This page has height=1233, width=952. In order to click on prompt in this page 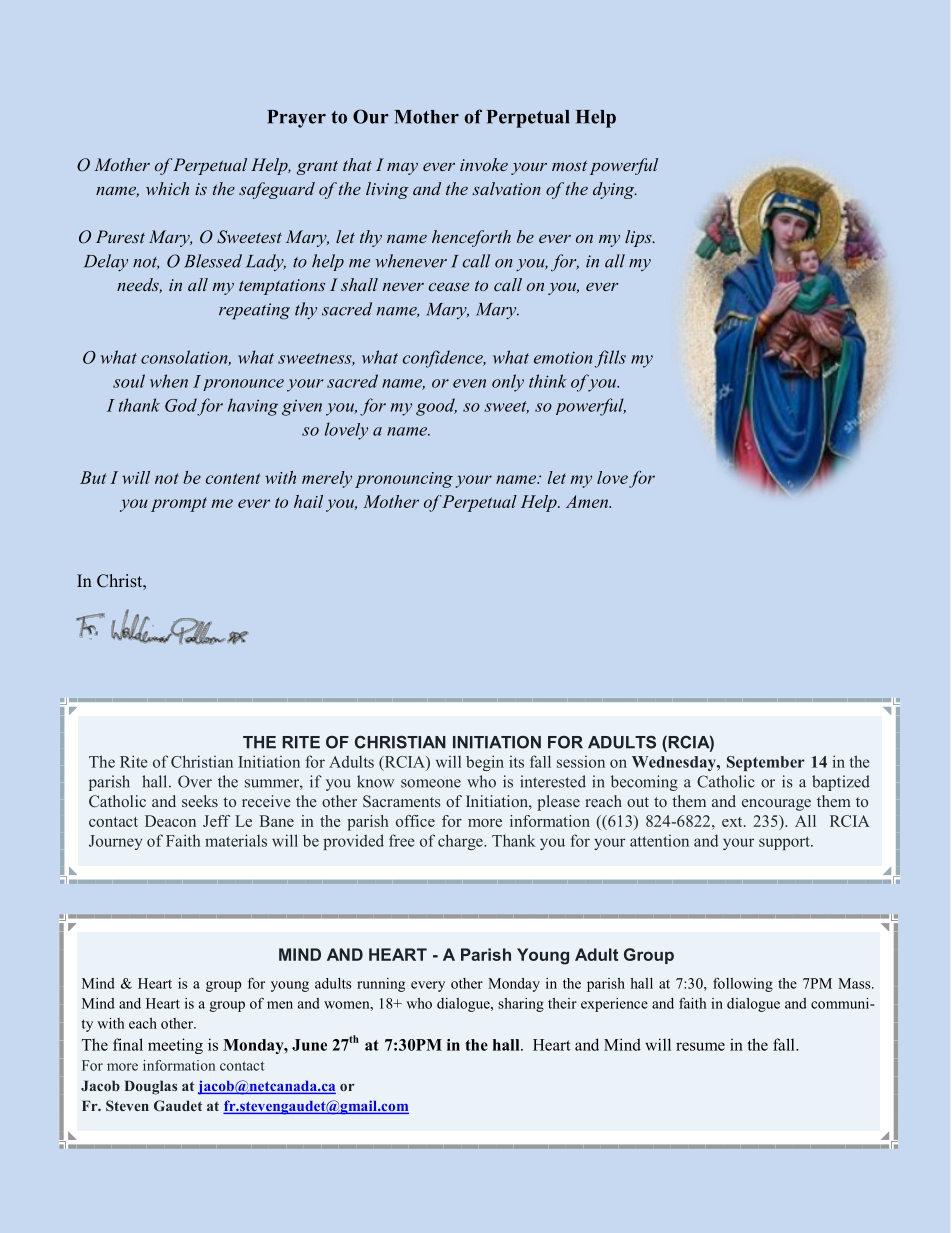, I will do `click(179, 504)`.
